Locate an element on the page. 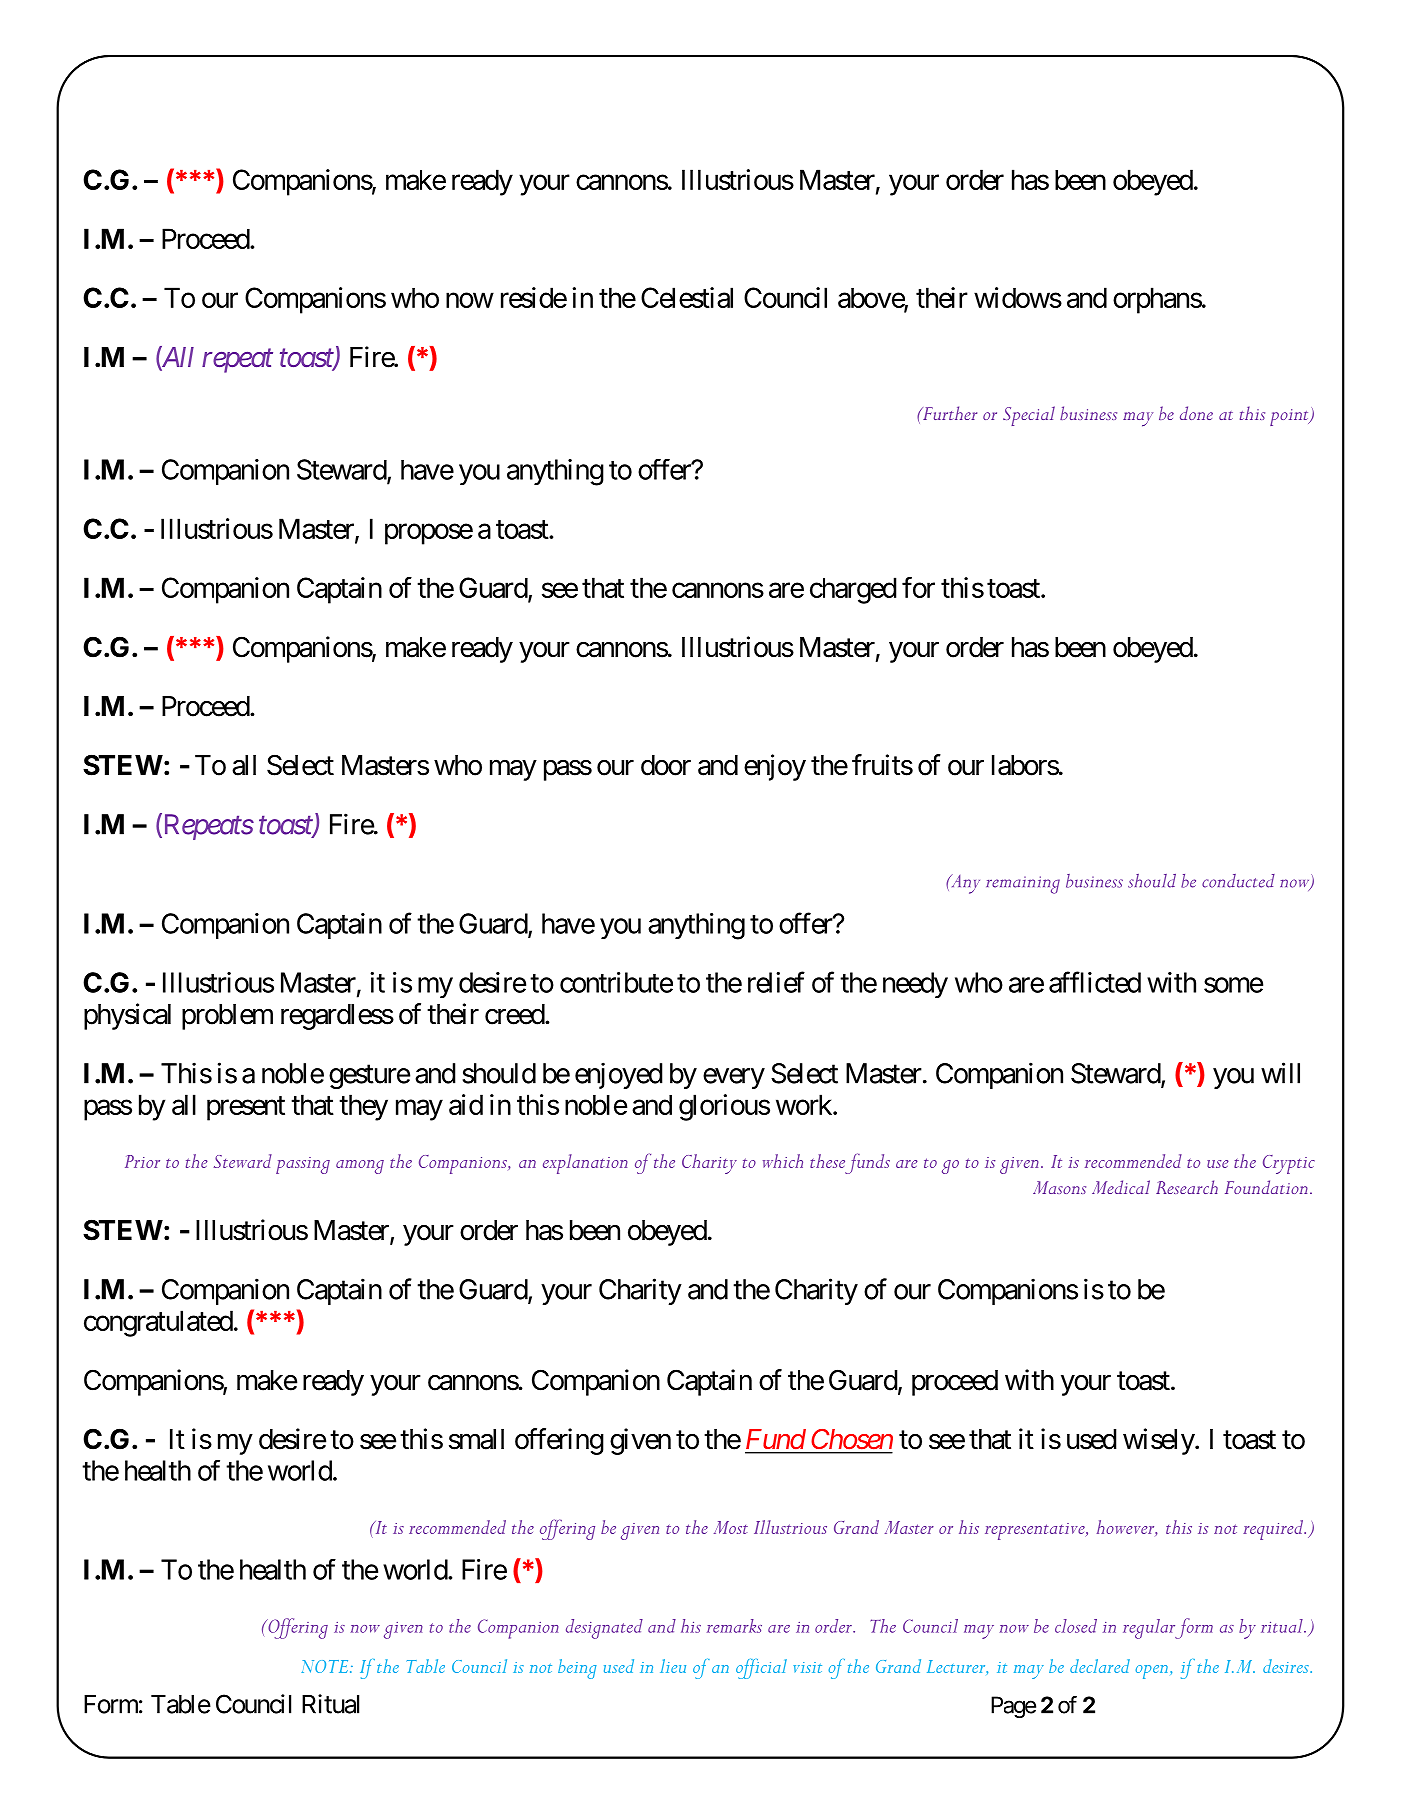 This image has height=1814, width=1402. NOTE is located at coordinates (326, 1666).
